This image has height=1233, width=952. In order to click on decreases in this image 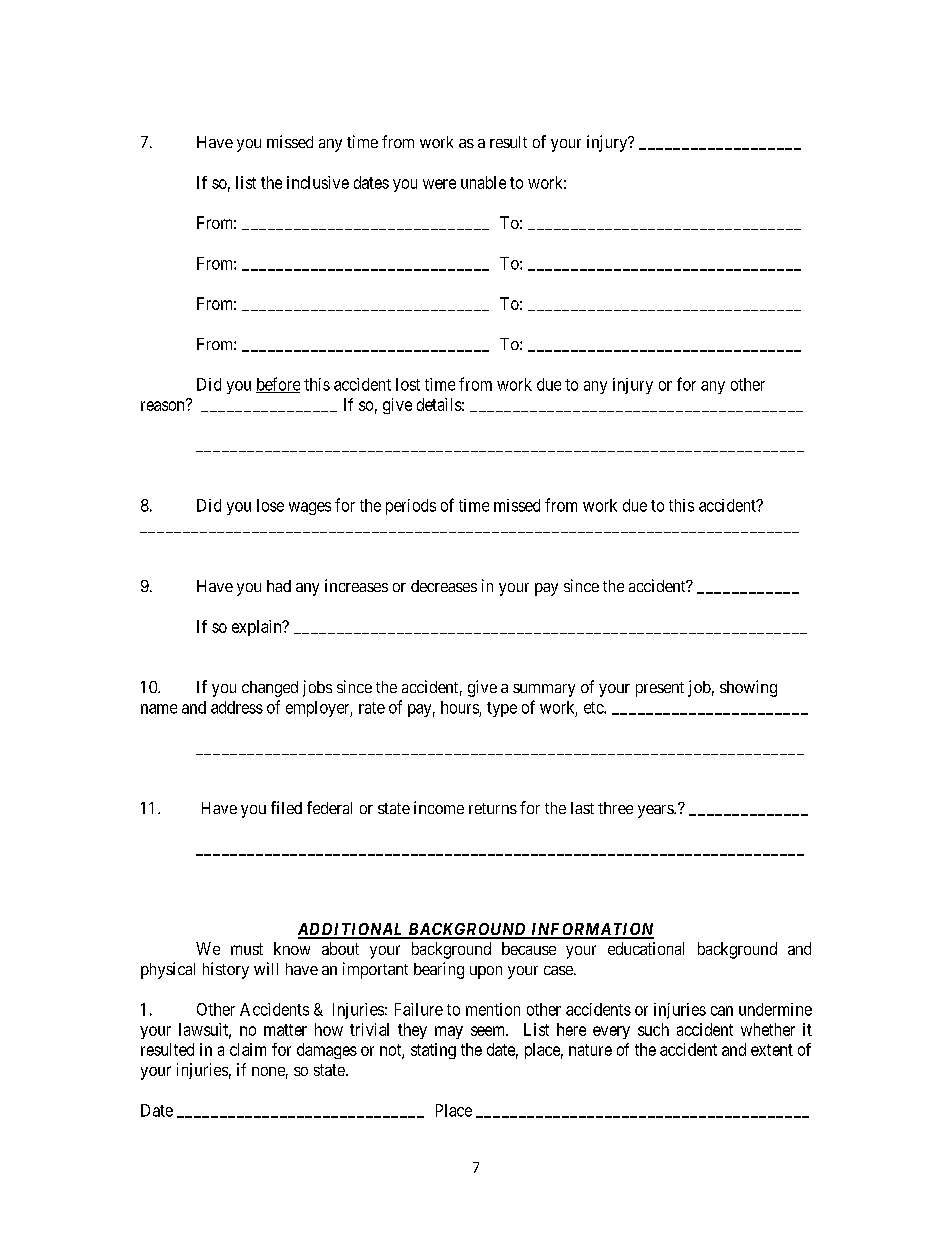, I will do `click(444, 586)`.
